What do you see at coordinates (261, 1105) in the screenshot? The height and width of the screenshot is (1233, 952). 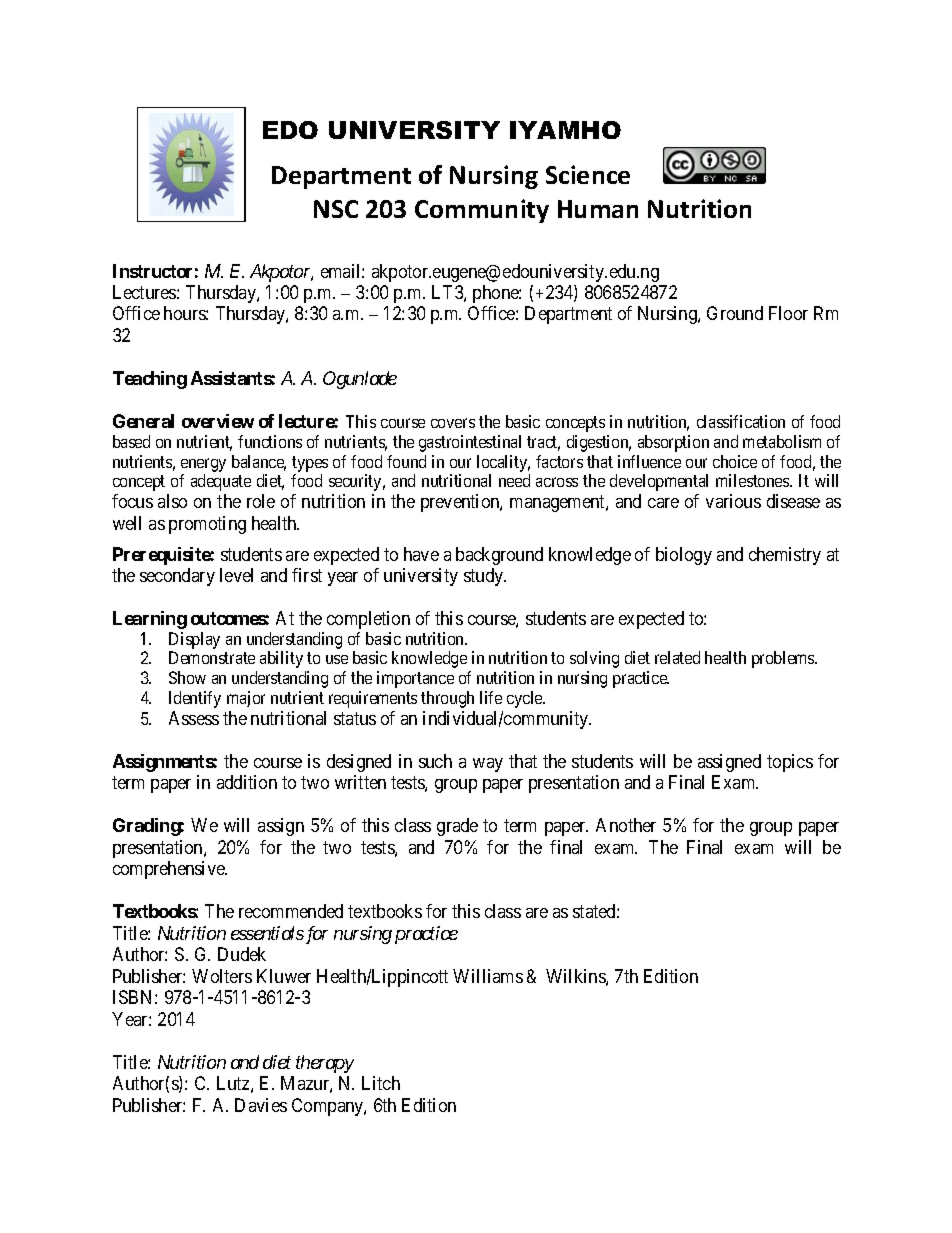 I see `Davies` at bounding box center [261, 1105].
